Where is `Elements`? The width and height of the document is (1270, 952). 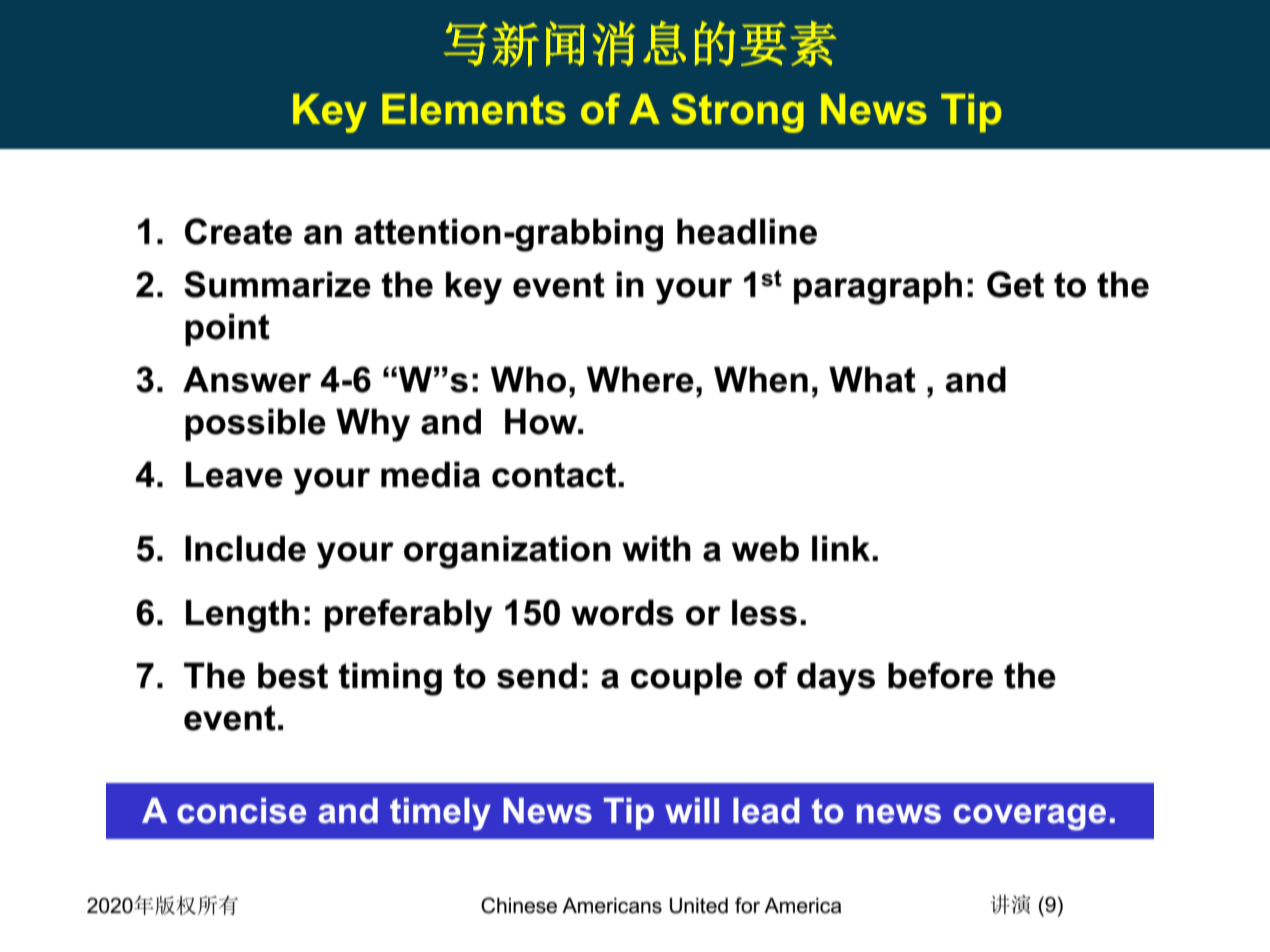
Elements is located at coordinates (474, 109).
